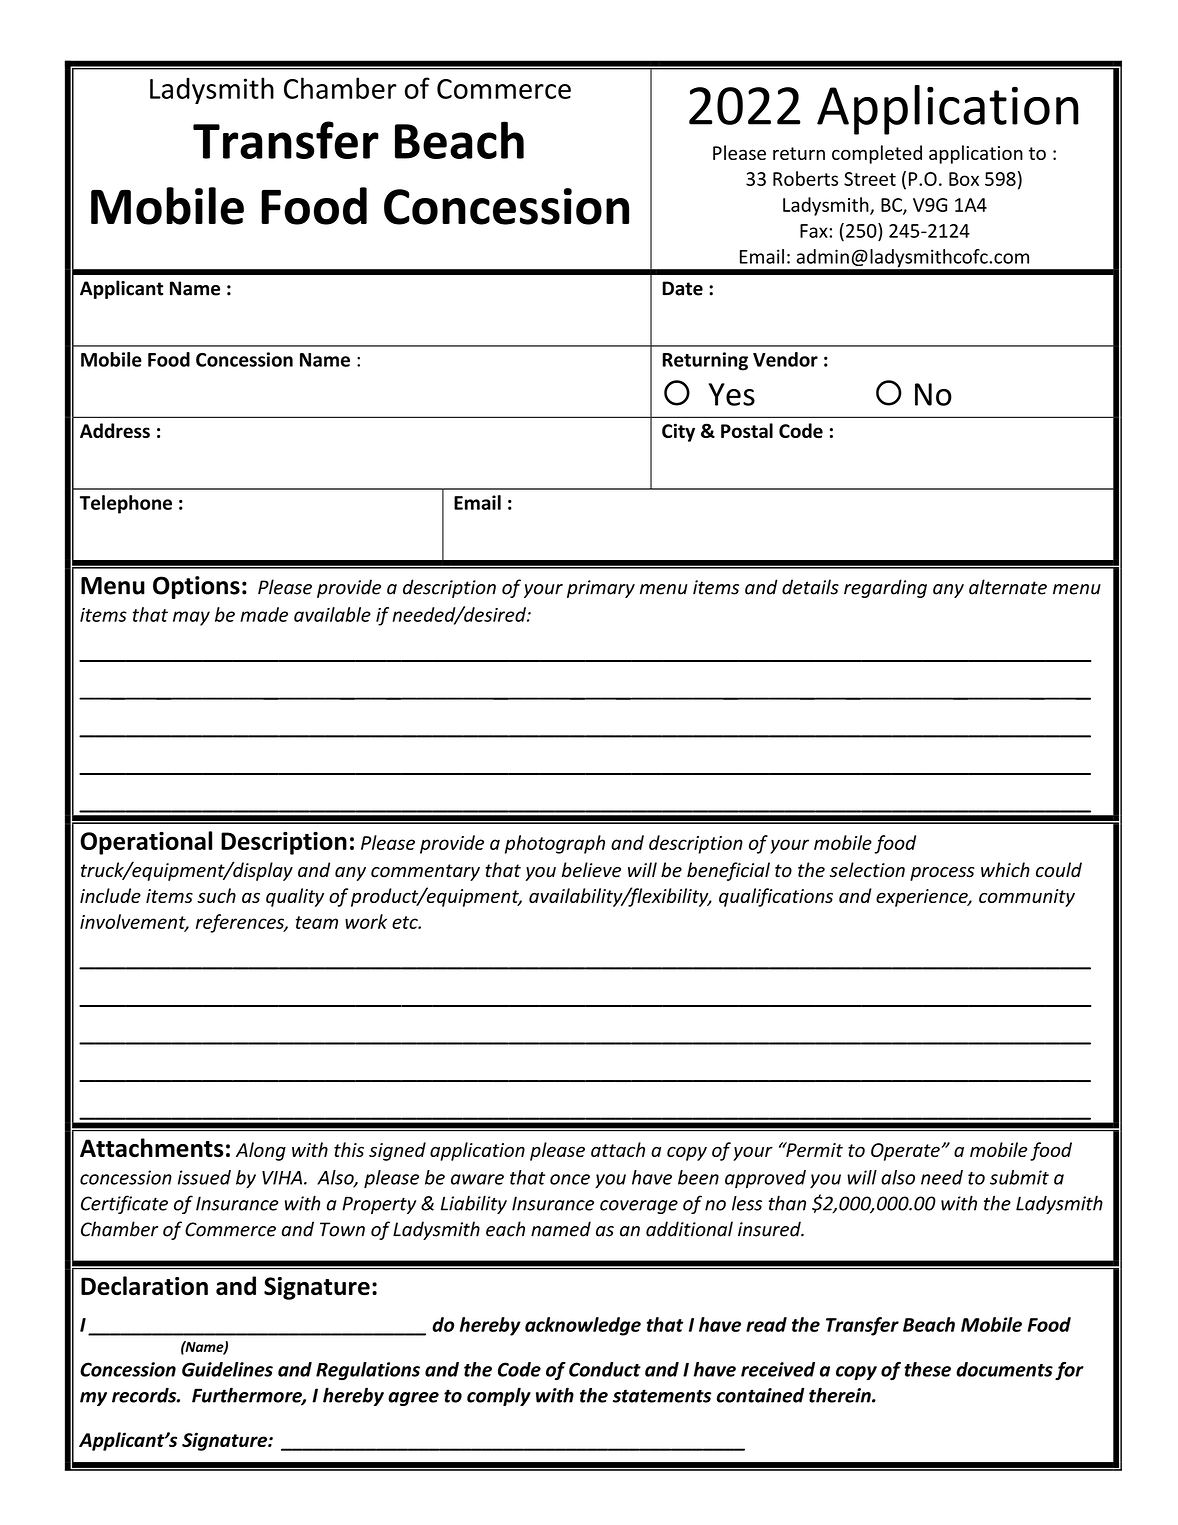 The width and height of the screenshot is (1178, 1525). I want to click on alternate, so click(1008, 587).
